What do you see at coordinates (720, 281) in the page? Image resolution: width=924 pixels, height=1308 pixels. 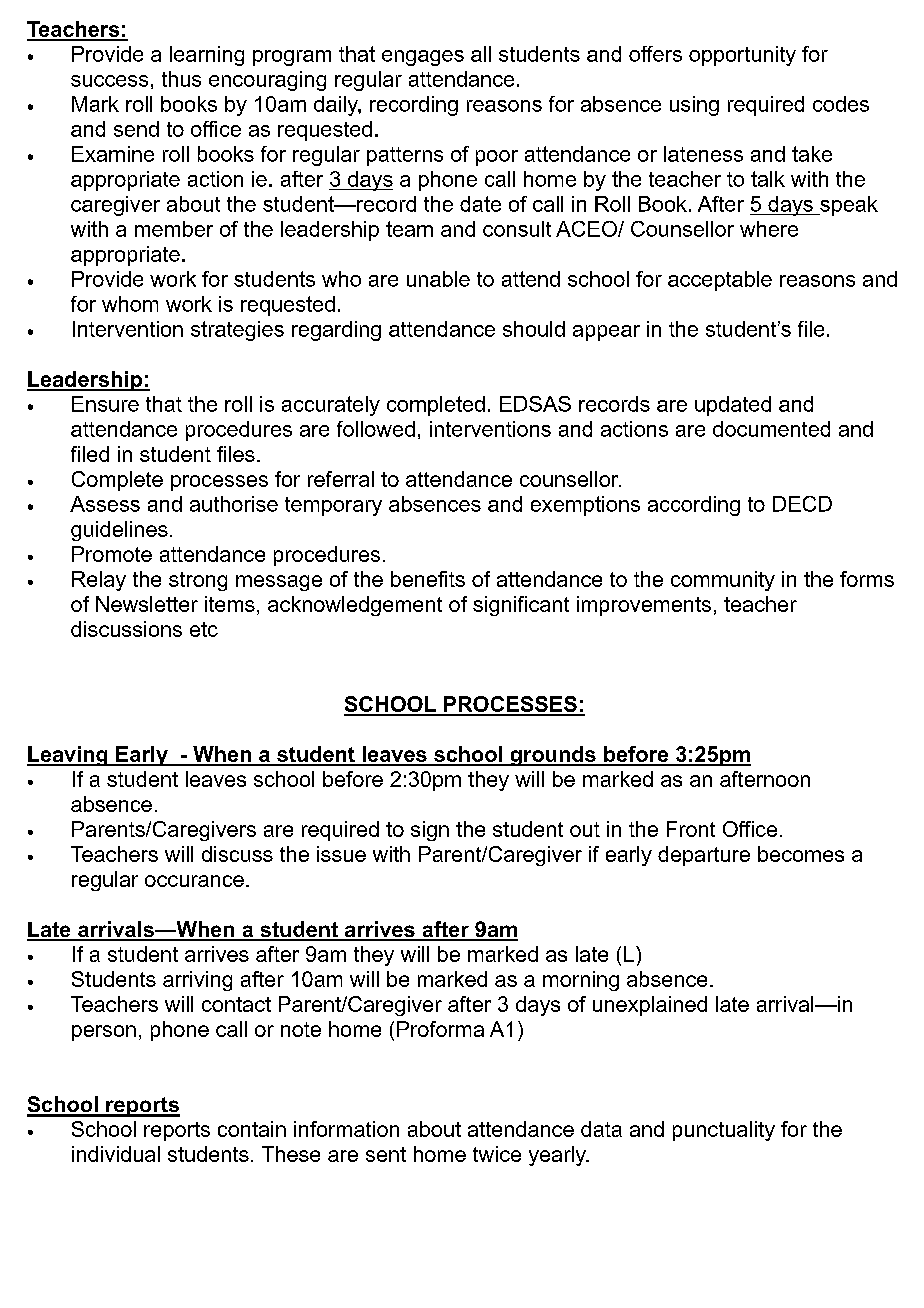 I see `acceptable` at bounding box center [720, 281].
